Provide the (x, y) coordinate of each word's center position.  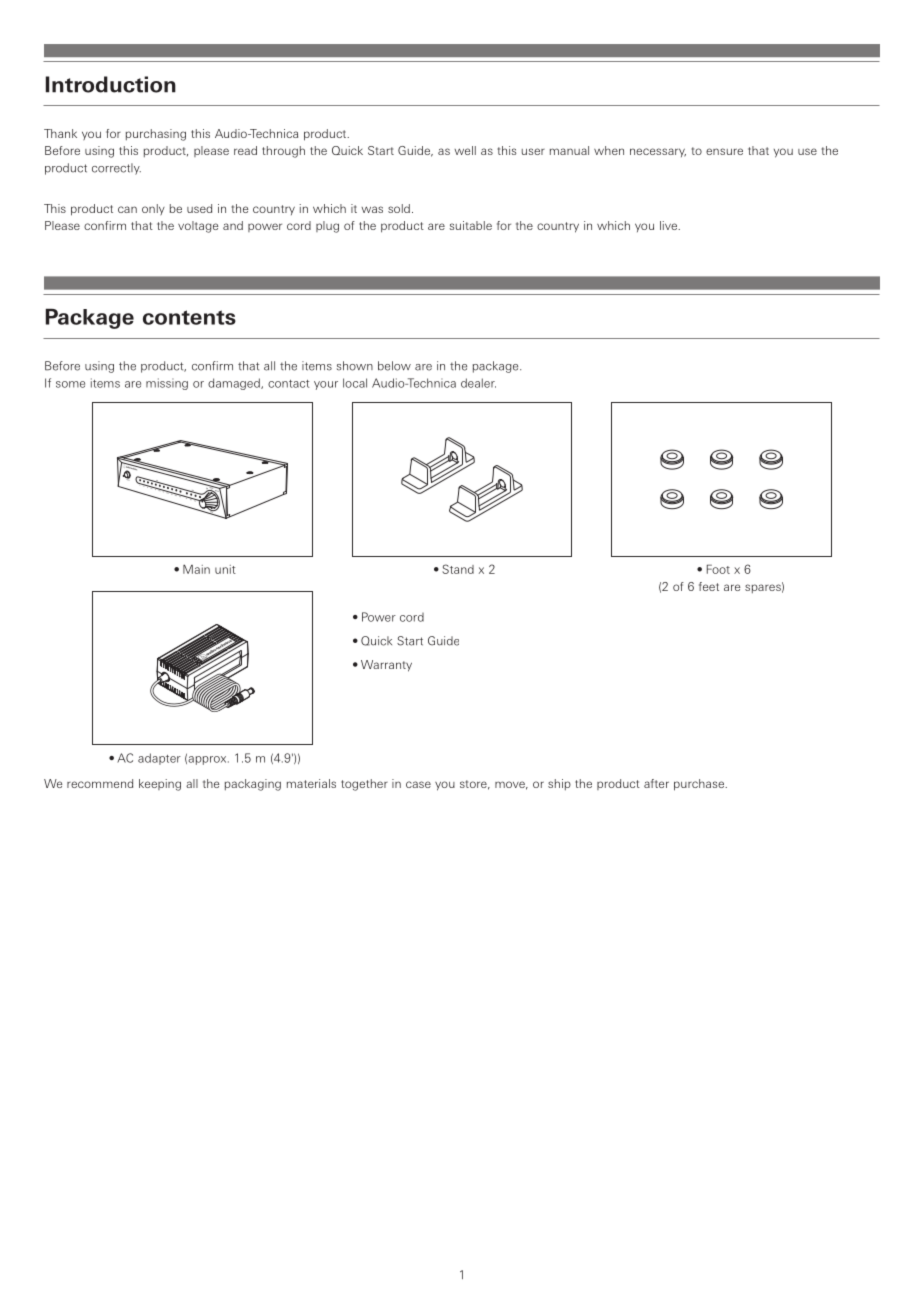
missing (167, 384)
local (355, 383)
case (418, 784)
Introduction (111, 84)
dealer (478, 383)
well (465, 150)
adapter (159, 759)
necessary (658, 152)
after (656, 783)
